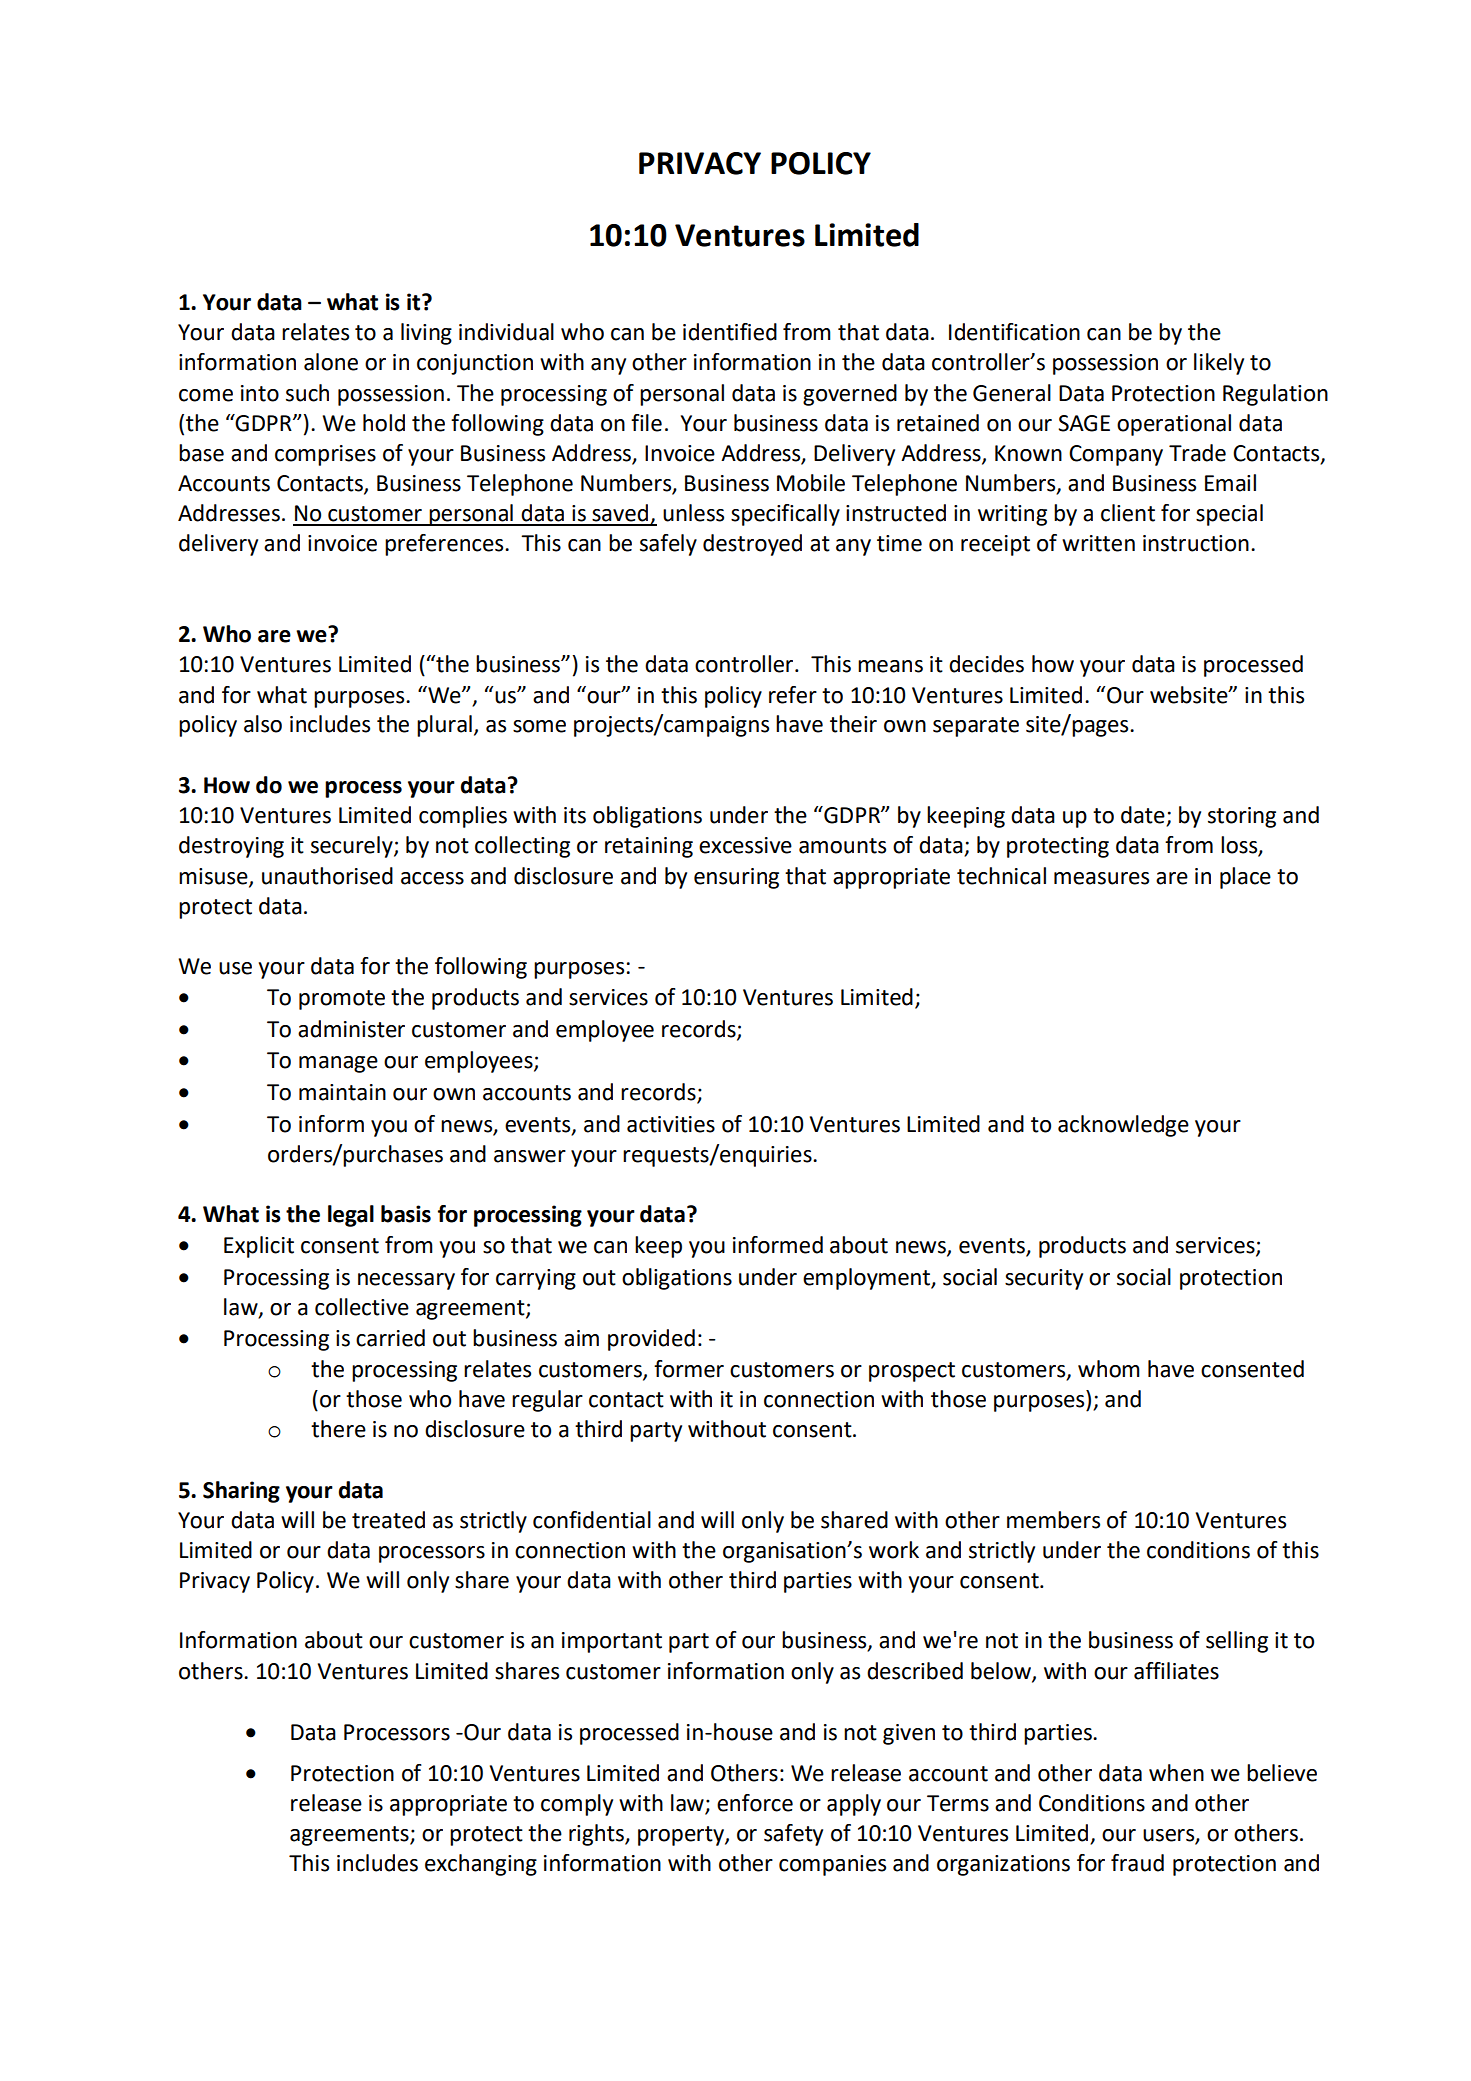  Describe the element at coordinates (331, 362) in the screenshot. I see `alone` at that location.
